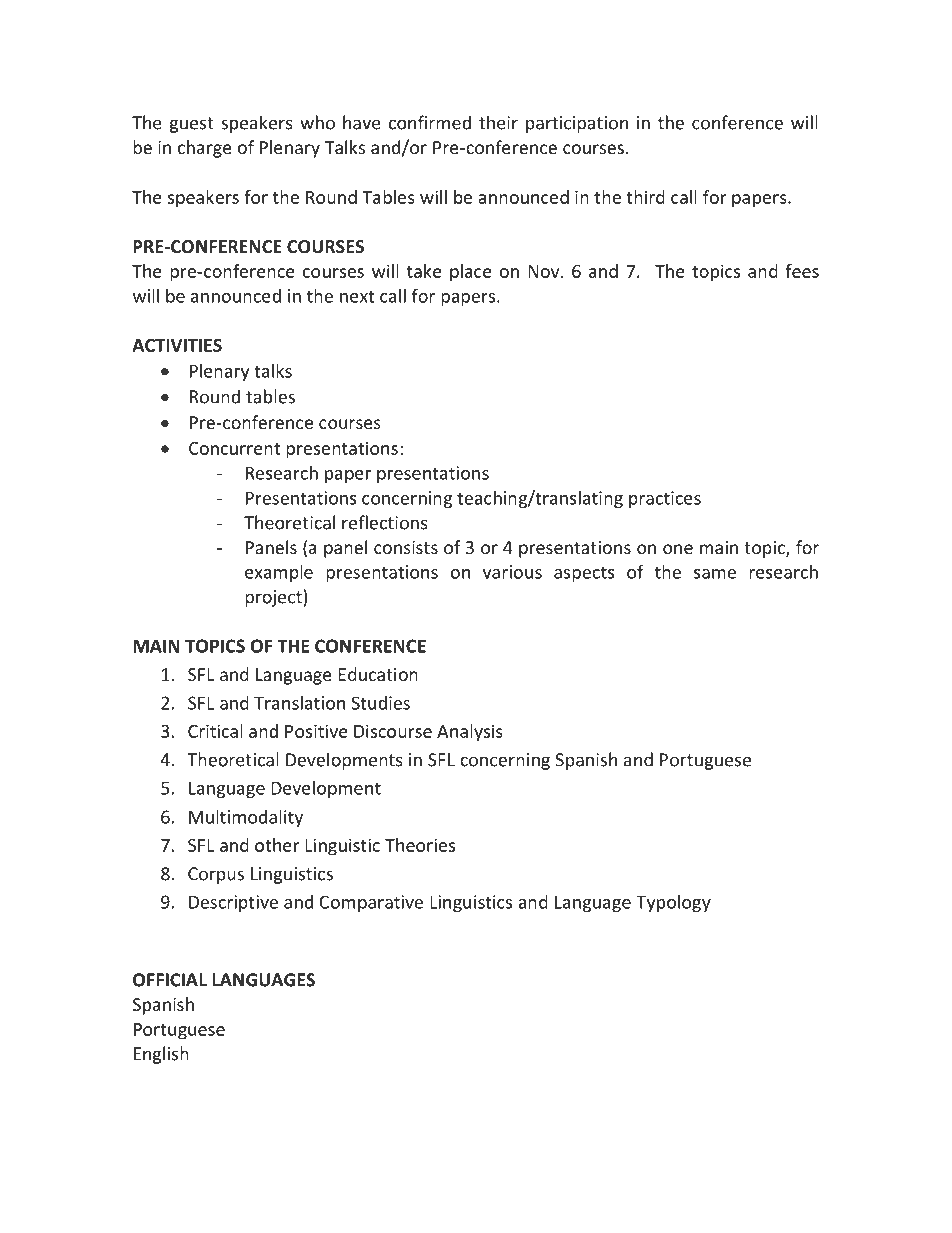  I want to click on Concurrent, so click(234, 448).
